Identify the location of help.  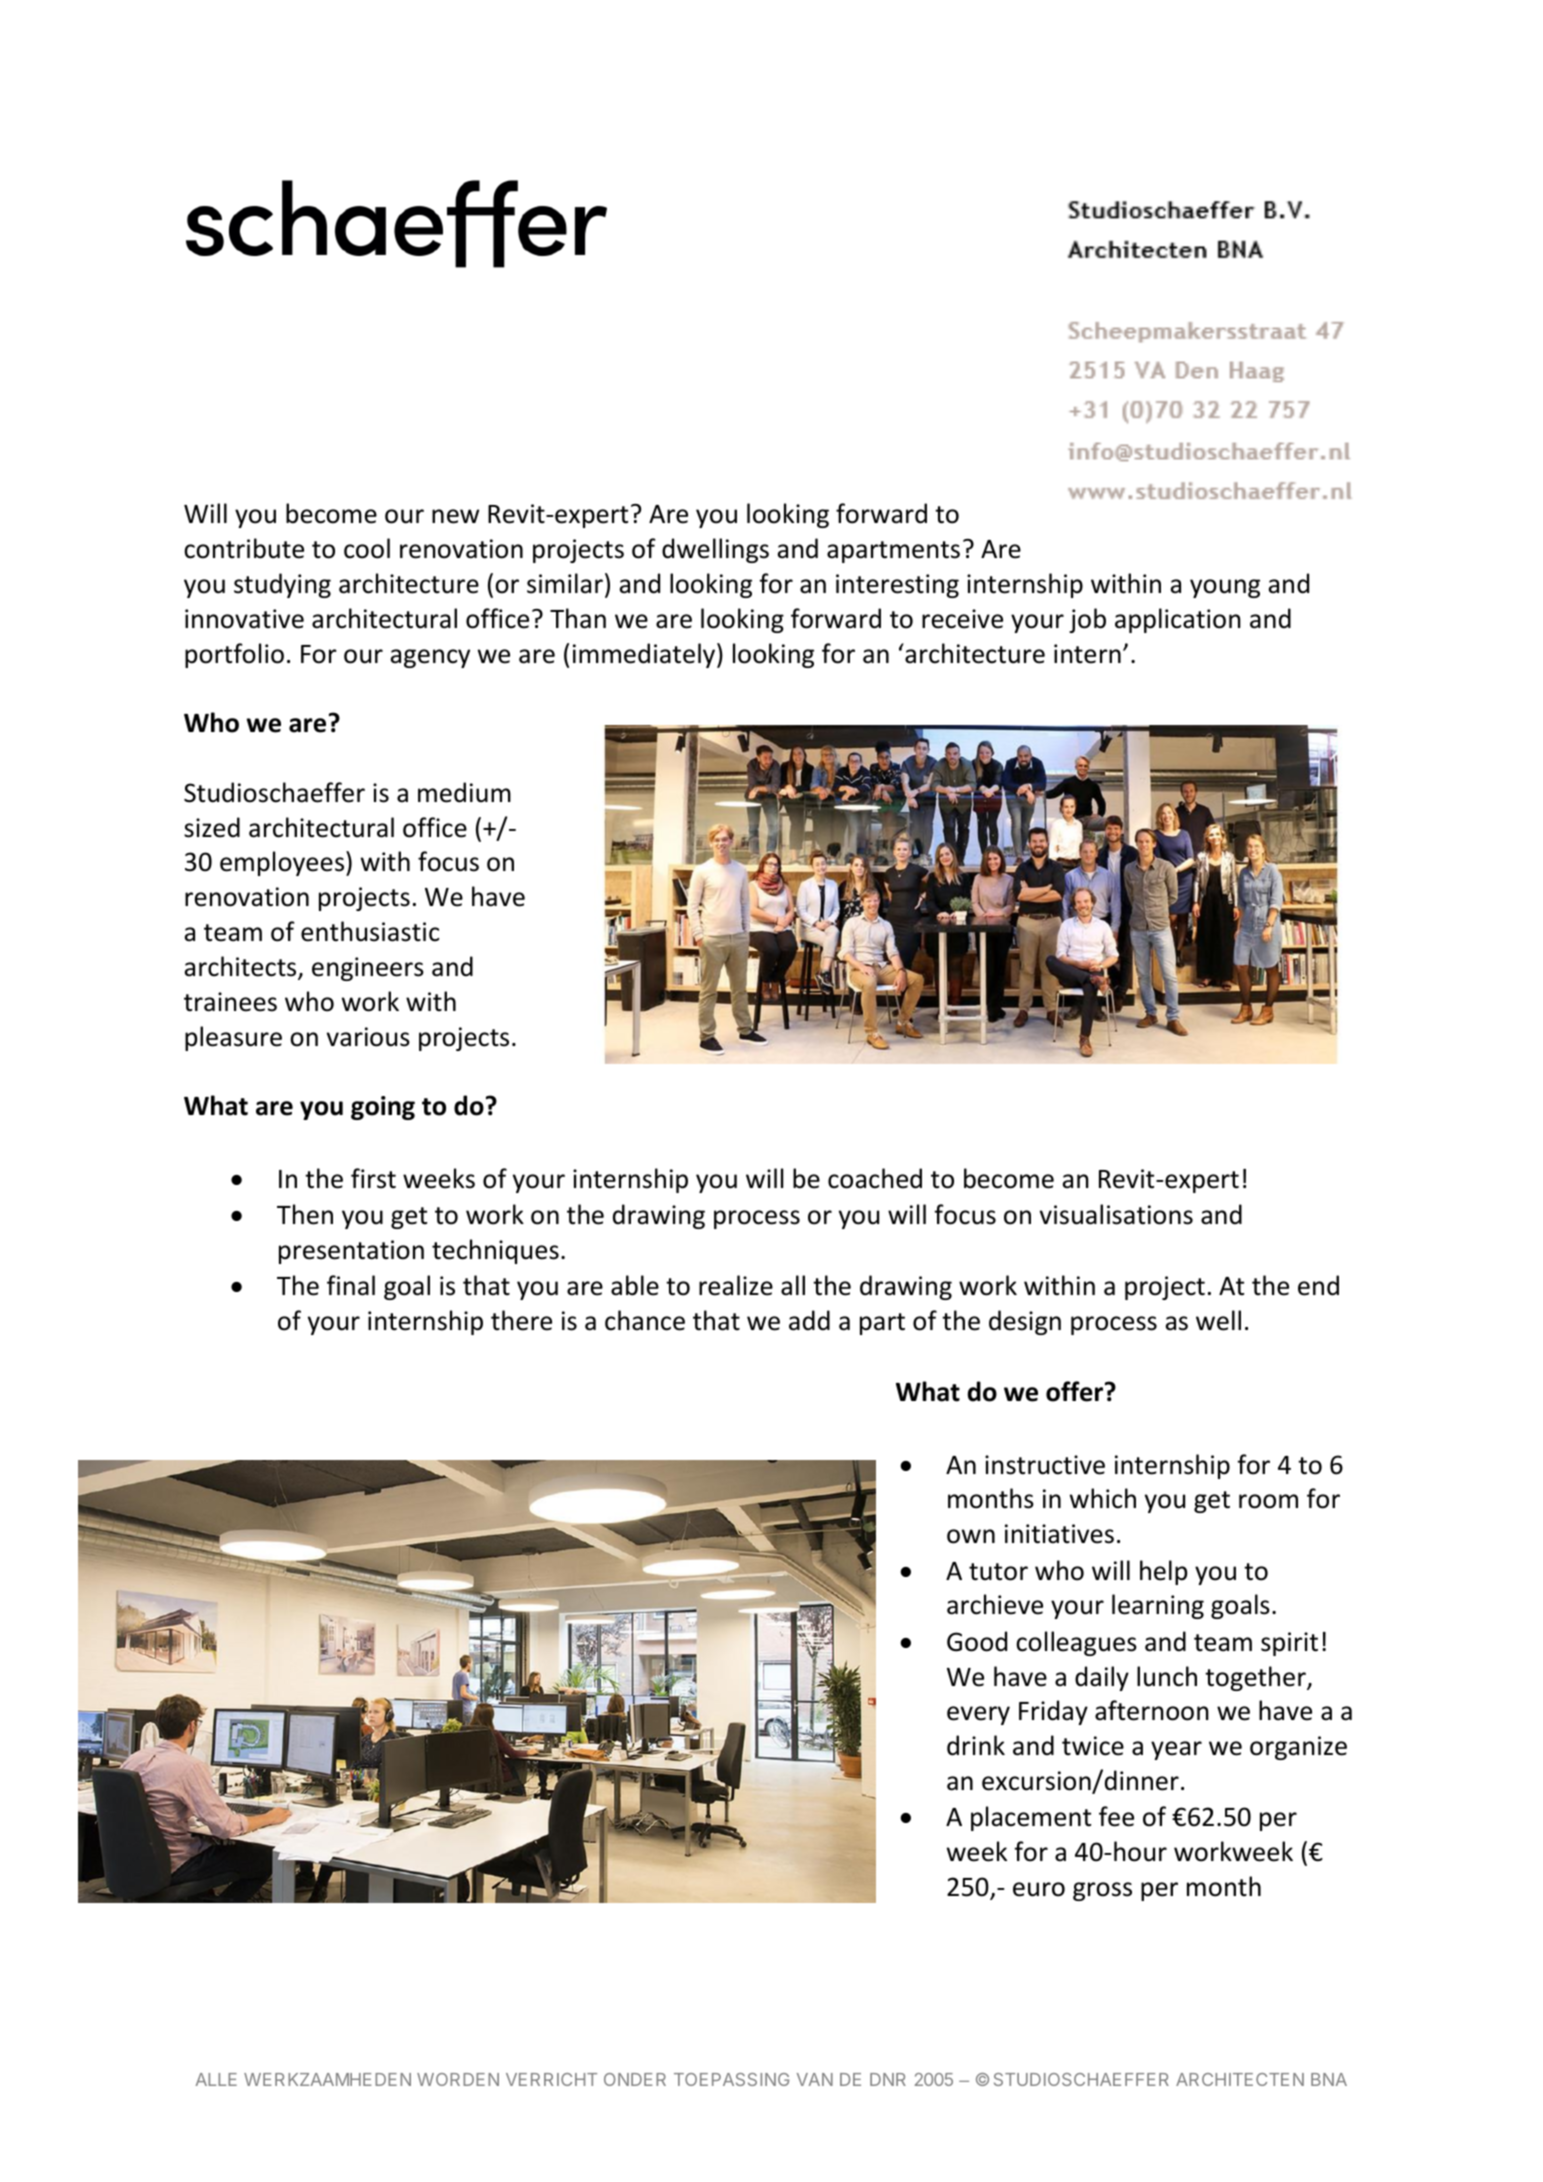
(1163, 1572).
